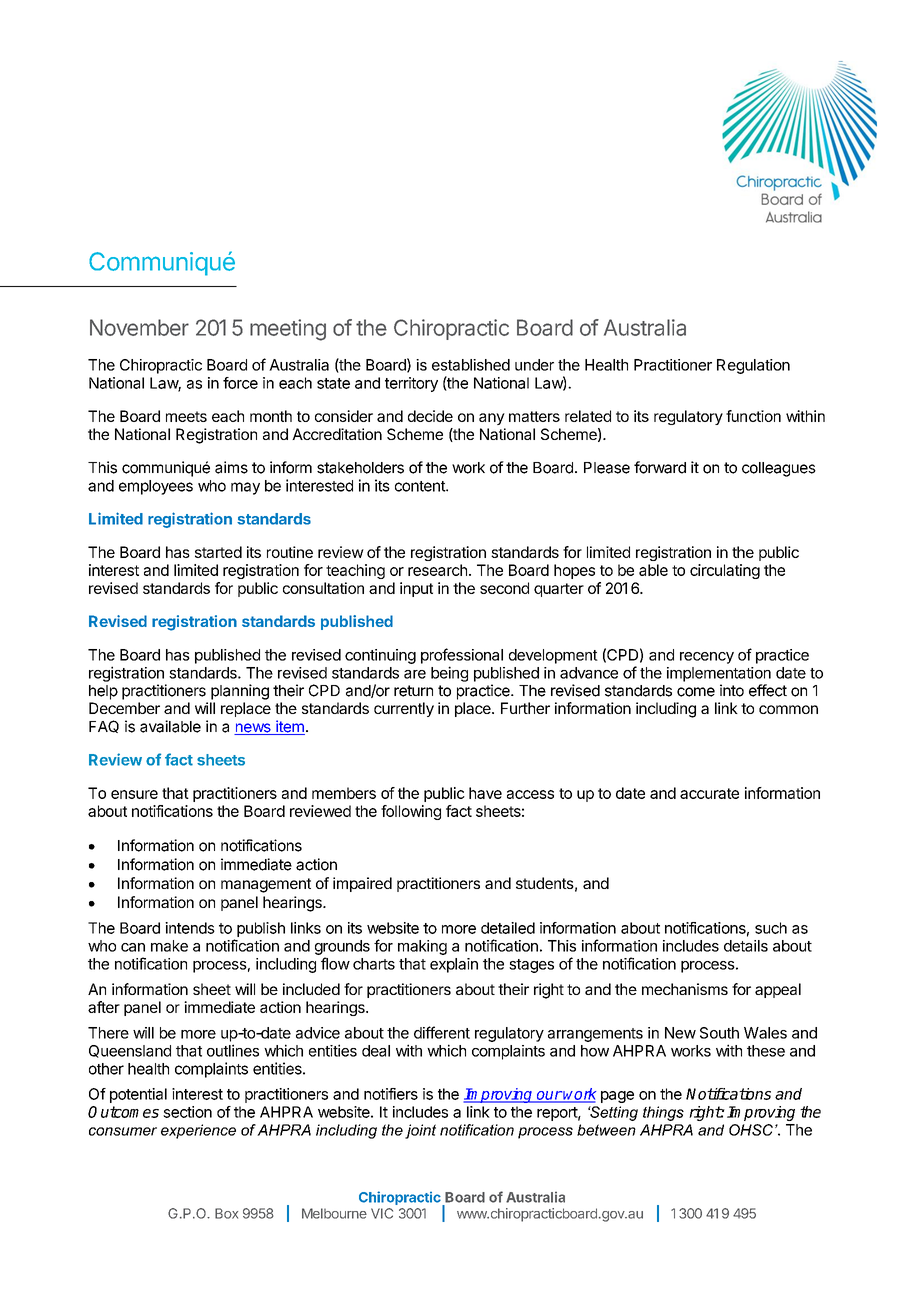  What do you see at coordinates (139, 327) in the image?
I see `November` at bounding box center [139, 327].
